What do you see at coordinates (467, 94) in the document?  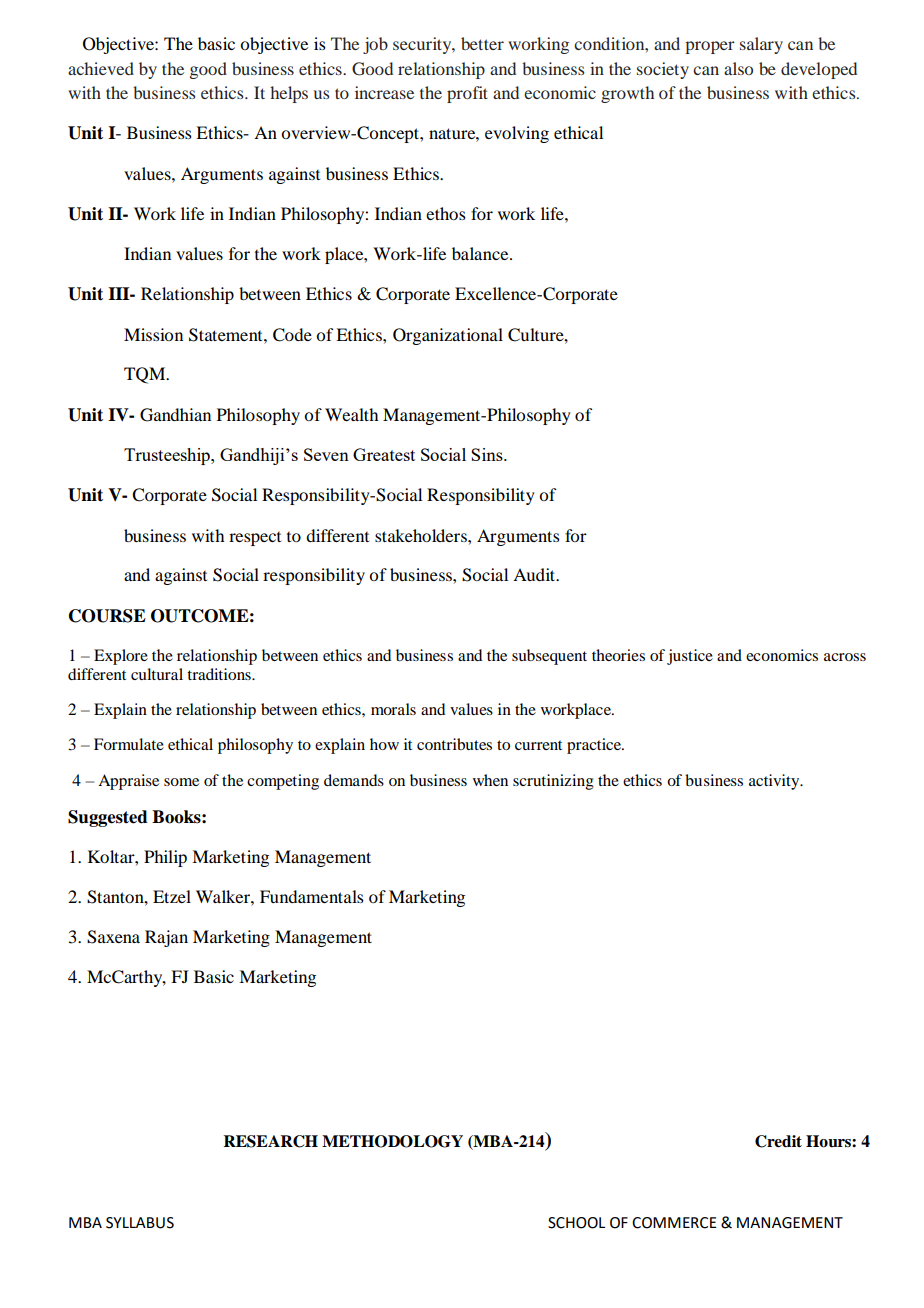 I see `profit` at bounding box center [467, 94].
